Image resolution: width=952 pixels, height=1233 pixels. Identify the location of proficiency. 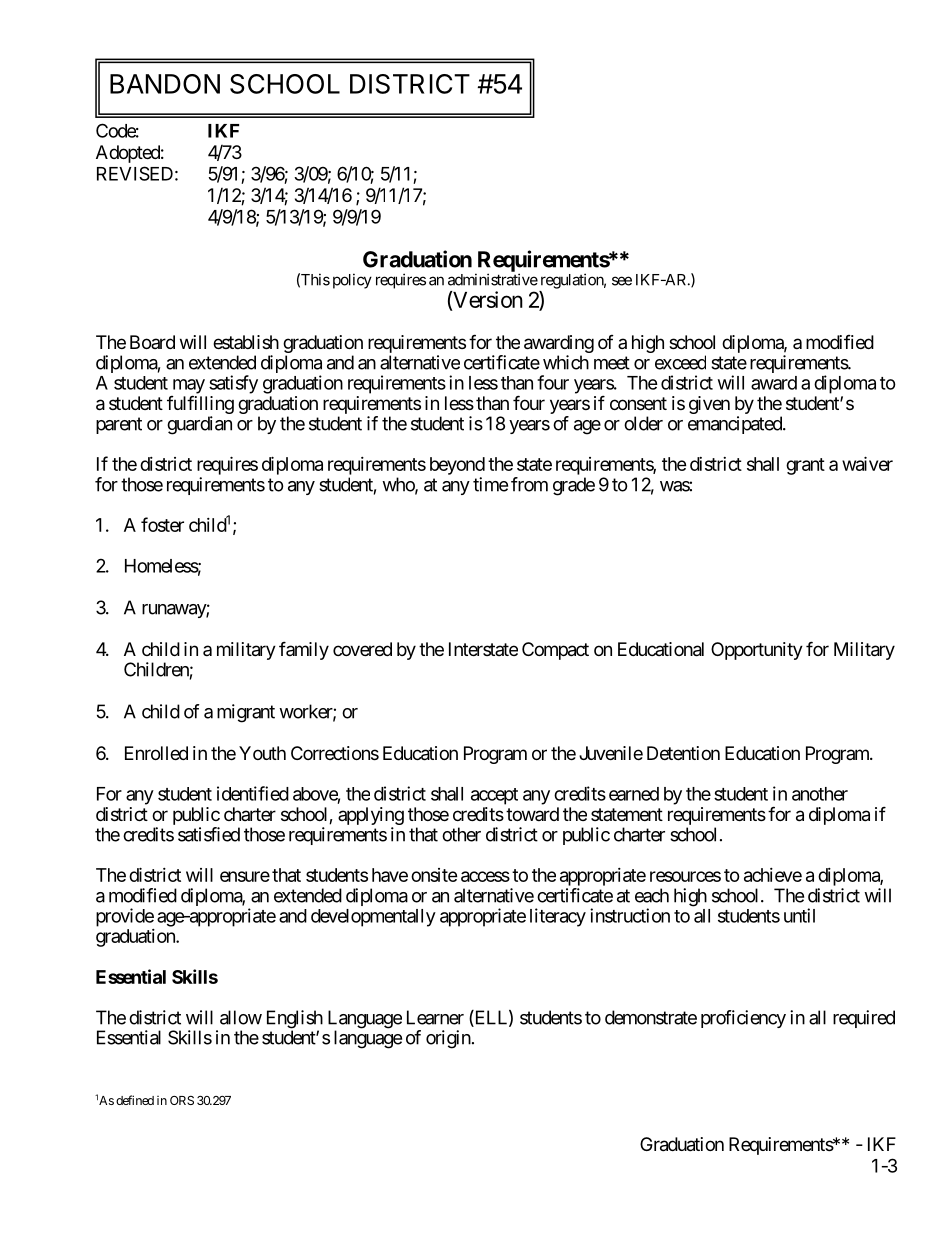
(743, 1019).
